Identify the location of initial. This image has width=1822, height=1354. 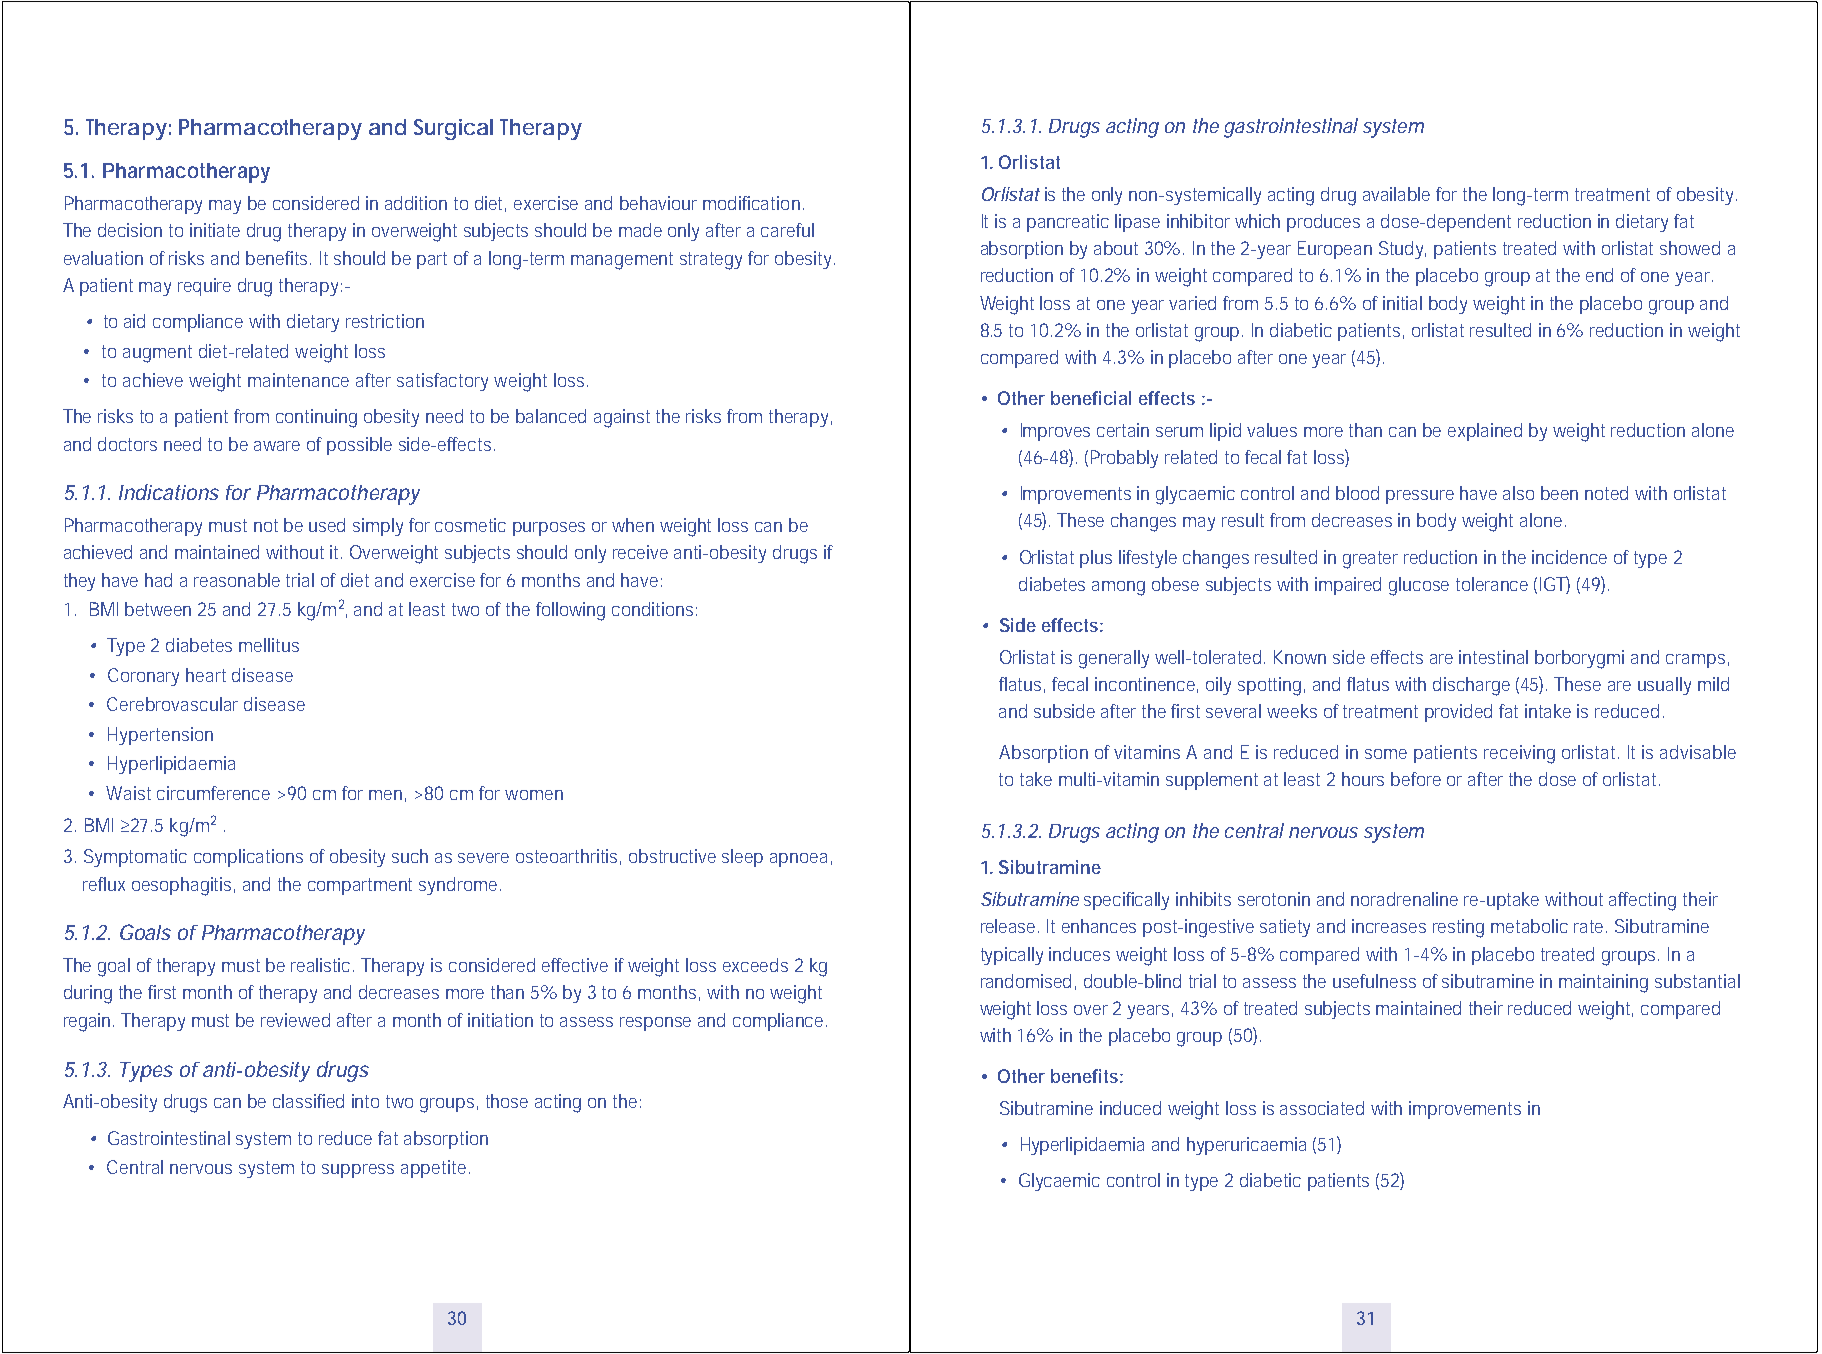
(1402, 303).
